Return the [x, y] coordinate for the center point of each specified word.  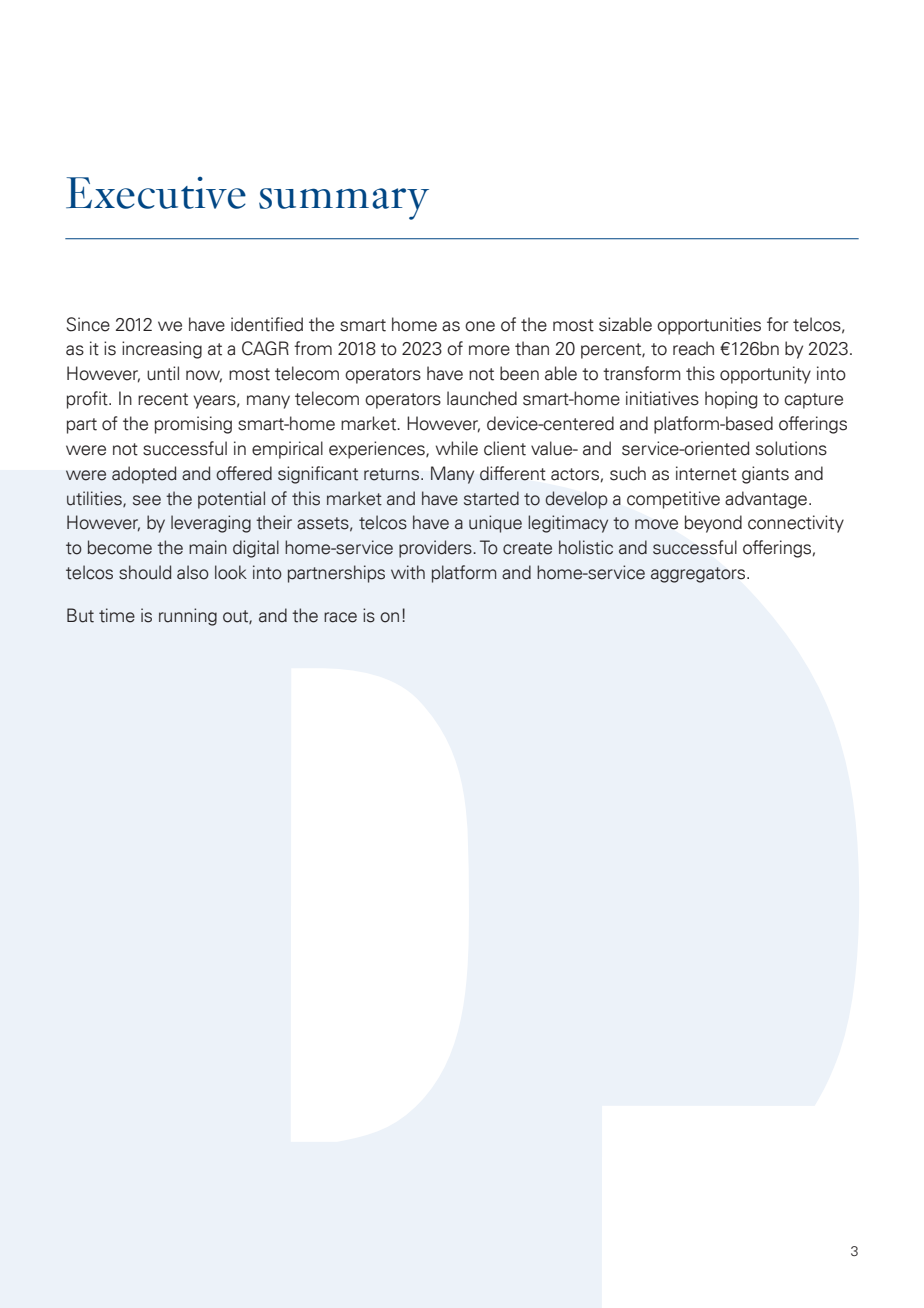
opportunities [709, 326]
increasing [162, 350]
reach [693, 348]
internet [706, 473]
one [480, 326]
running [188, 617]
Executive [156, 192]
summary [344, 204]
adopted [144, 475]
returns [393, 474]
